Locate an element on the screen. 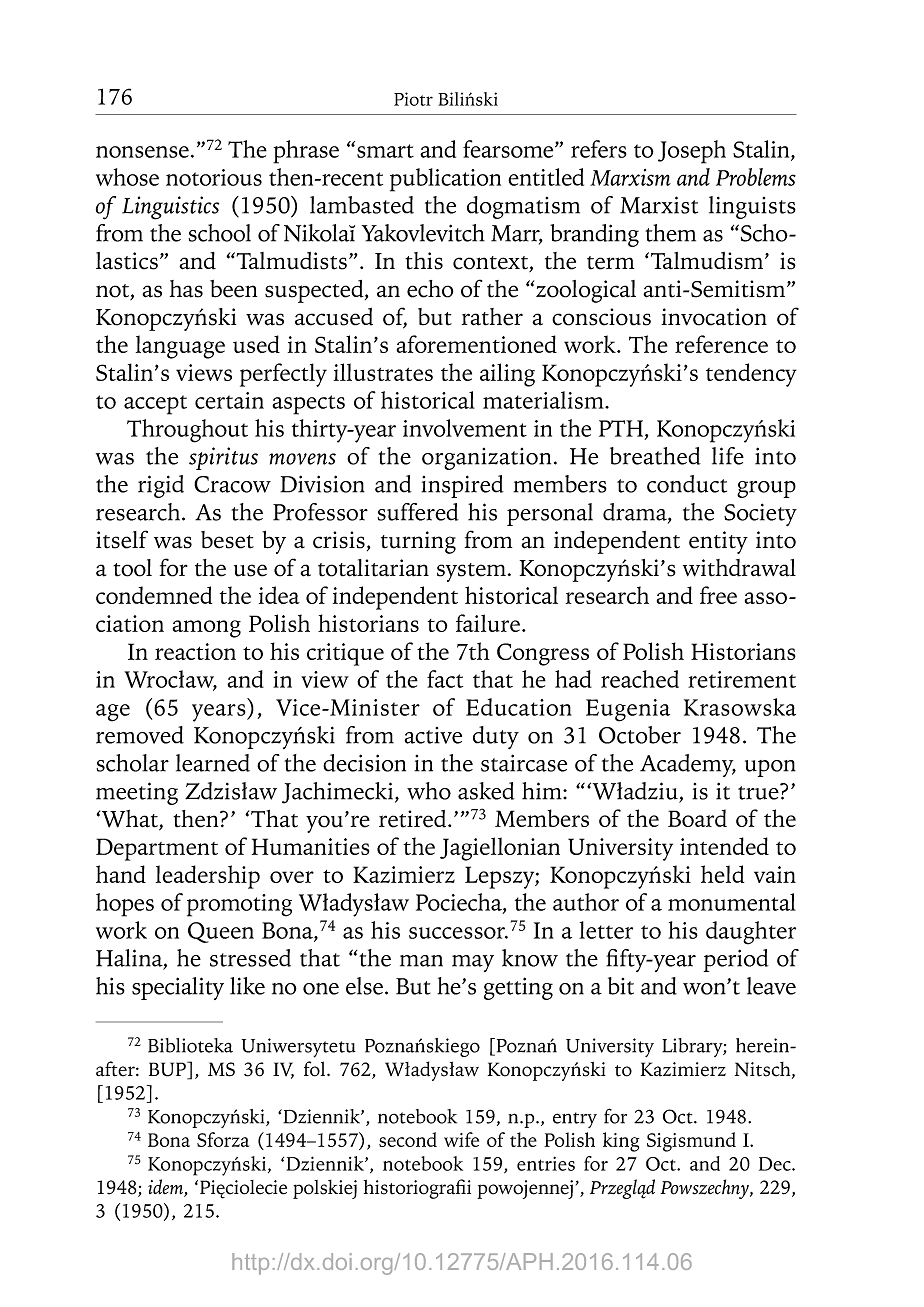  notorious is located at coordinates (214, 177).
